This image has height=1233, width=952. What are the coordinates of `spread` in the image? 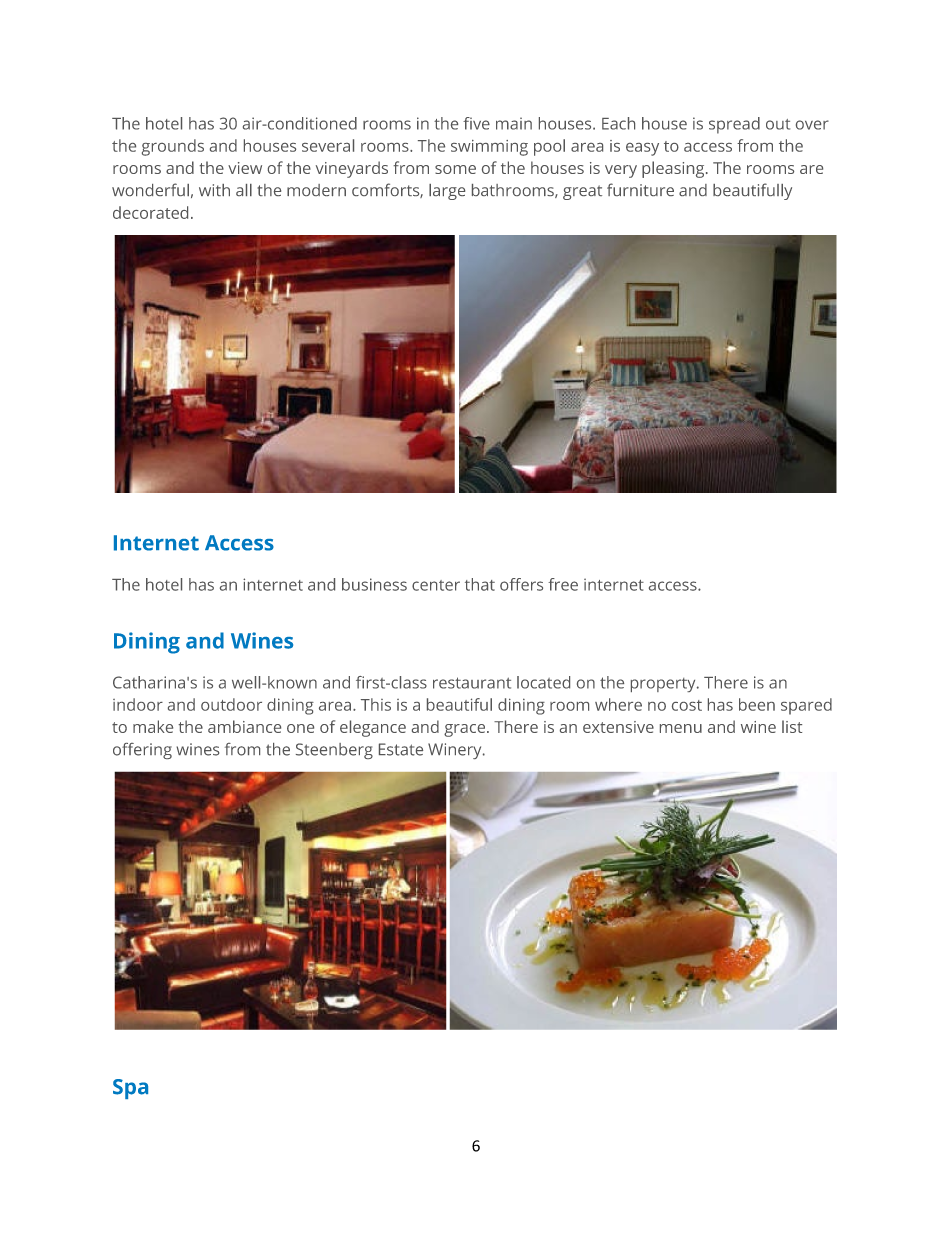 It's located at (734, 125).
